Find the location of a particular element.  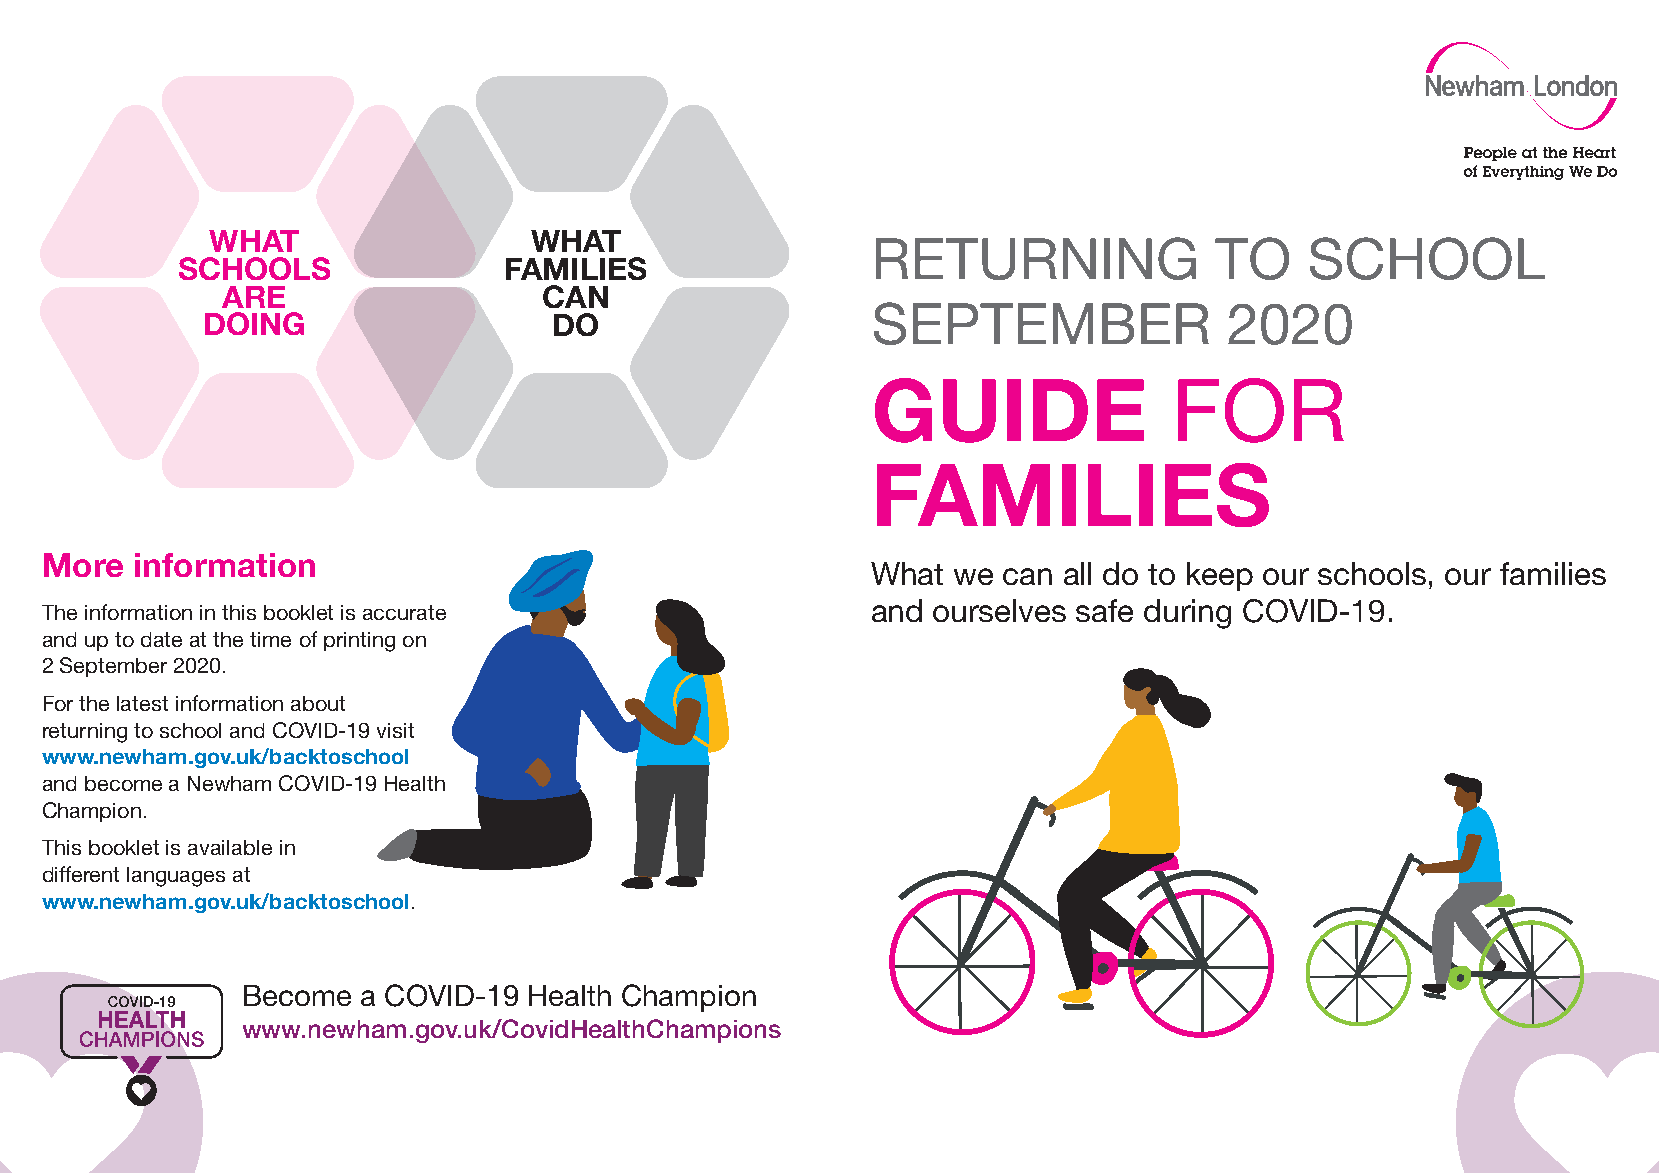

available is located at coordinates (230, 847).
